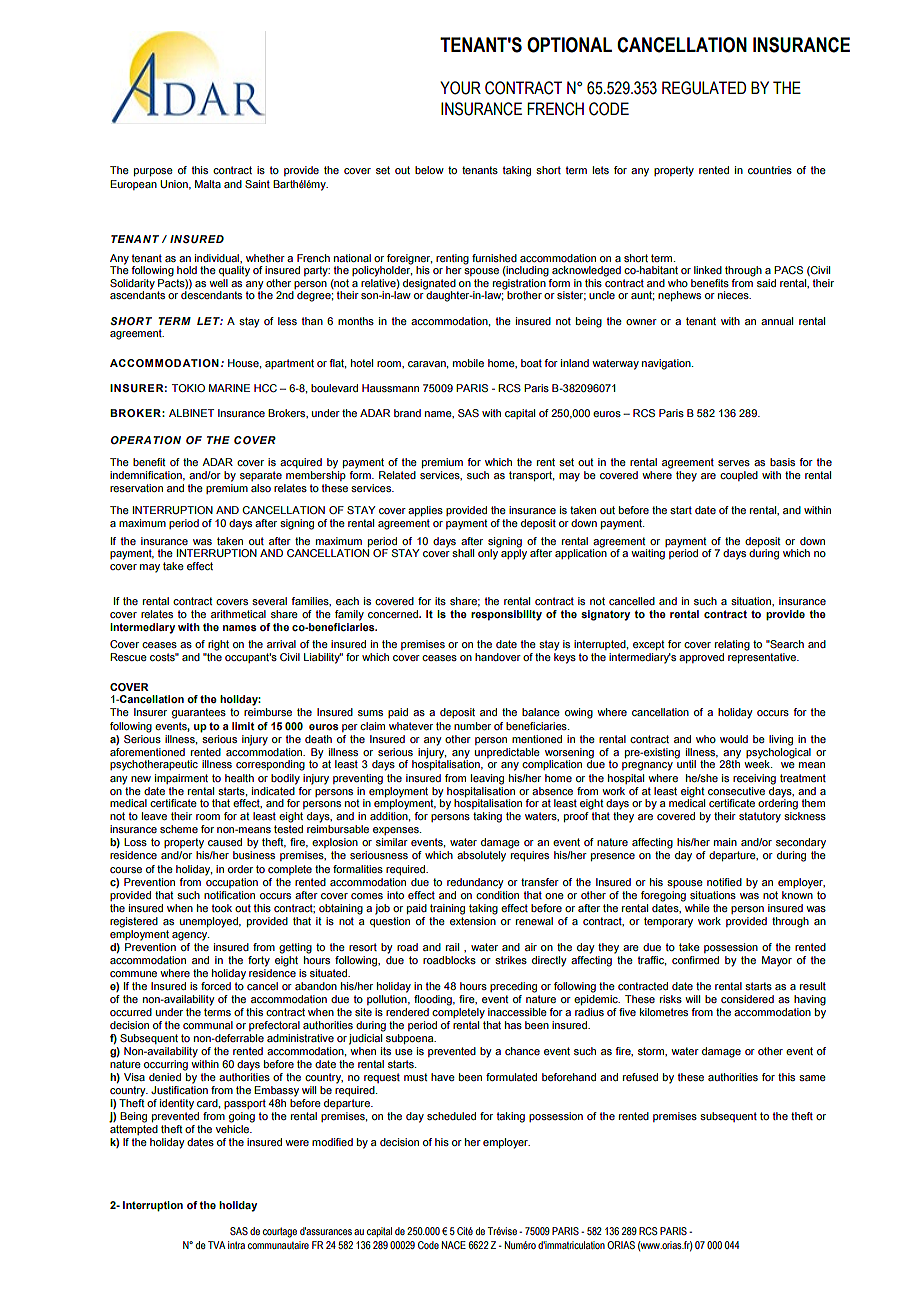 The image size is (924, 1308). I want to click on while, so click(696, 906).
